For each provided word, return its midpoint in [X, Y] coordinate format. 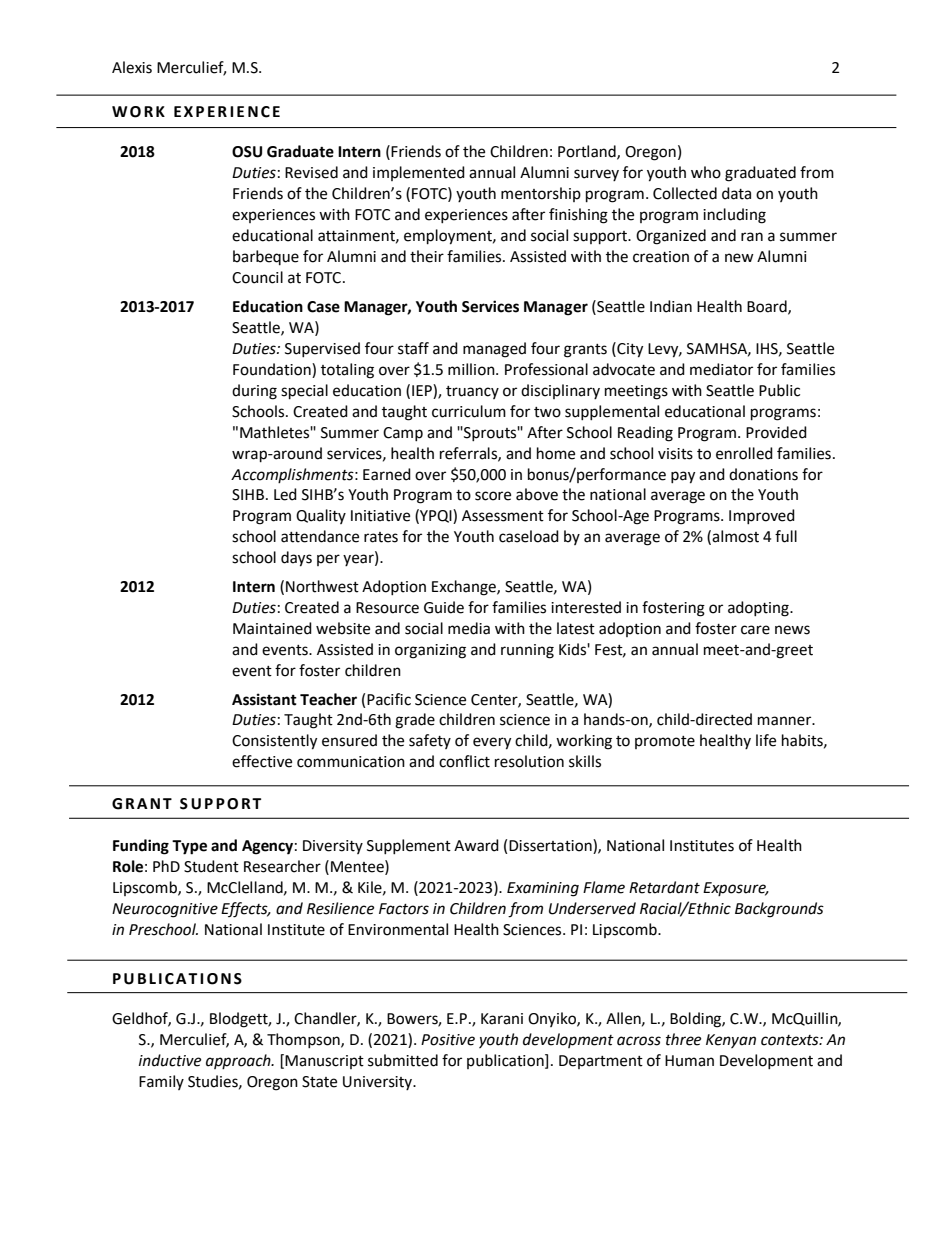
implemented [419, 173]
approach [239, 1061]
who [706, 172]
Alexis [132, 67]
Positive [448, 1040]
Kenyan [731, 1041]
